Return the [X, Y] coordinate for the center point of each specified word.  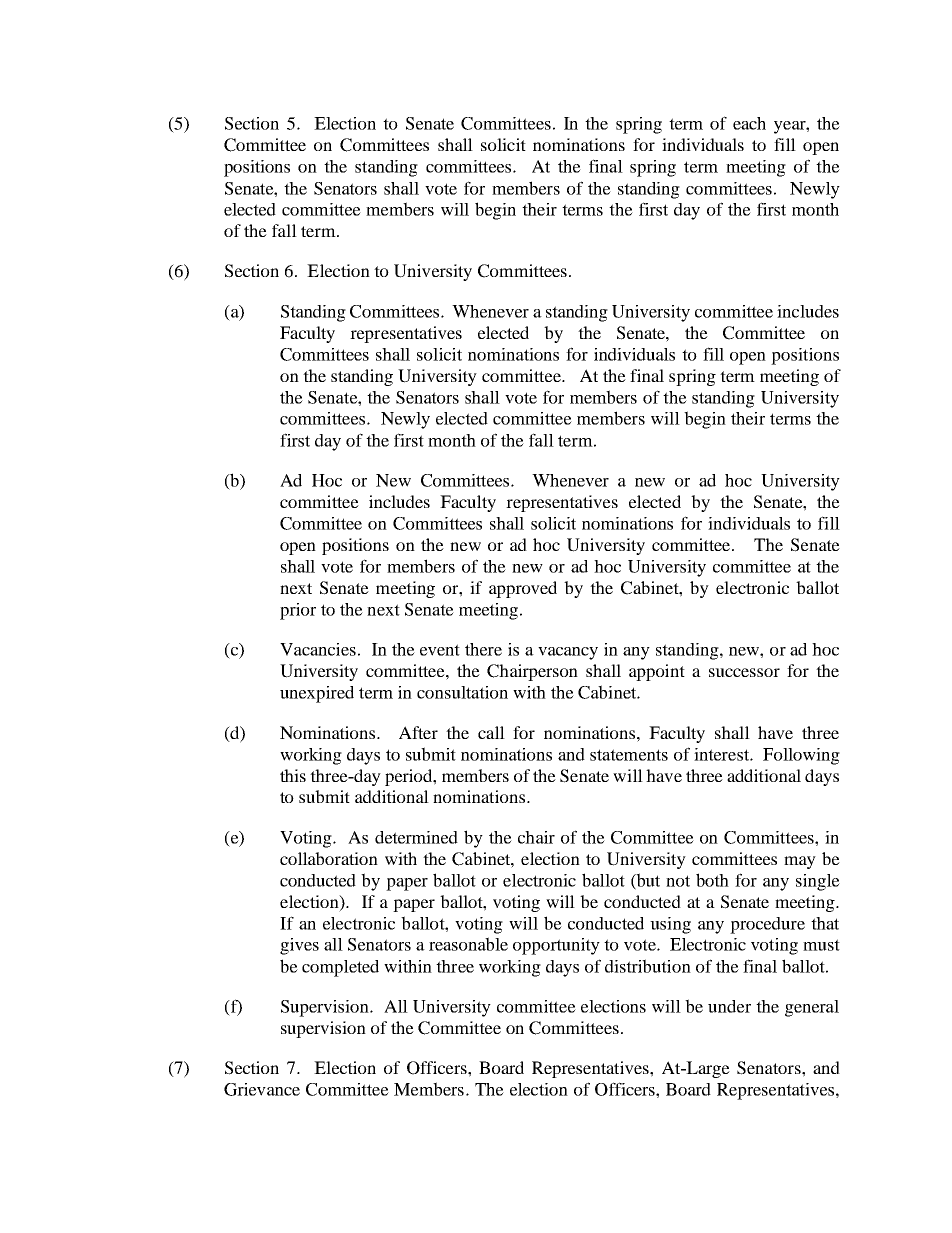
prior [298, 611]
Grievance [262, 1089]
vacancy [568, 653]
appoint [657, 672]
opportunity [556, 946]
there [483, 649]
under [729, 1006]
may [800, 862]
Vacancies [318, 649]
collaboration [329, 858]
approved [523, 589]
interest [722, 754]
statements [629, 755]
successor [744, 672]
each [749, 123]
